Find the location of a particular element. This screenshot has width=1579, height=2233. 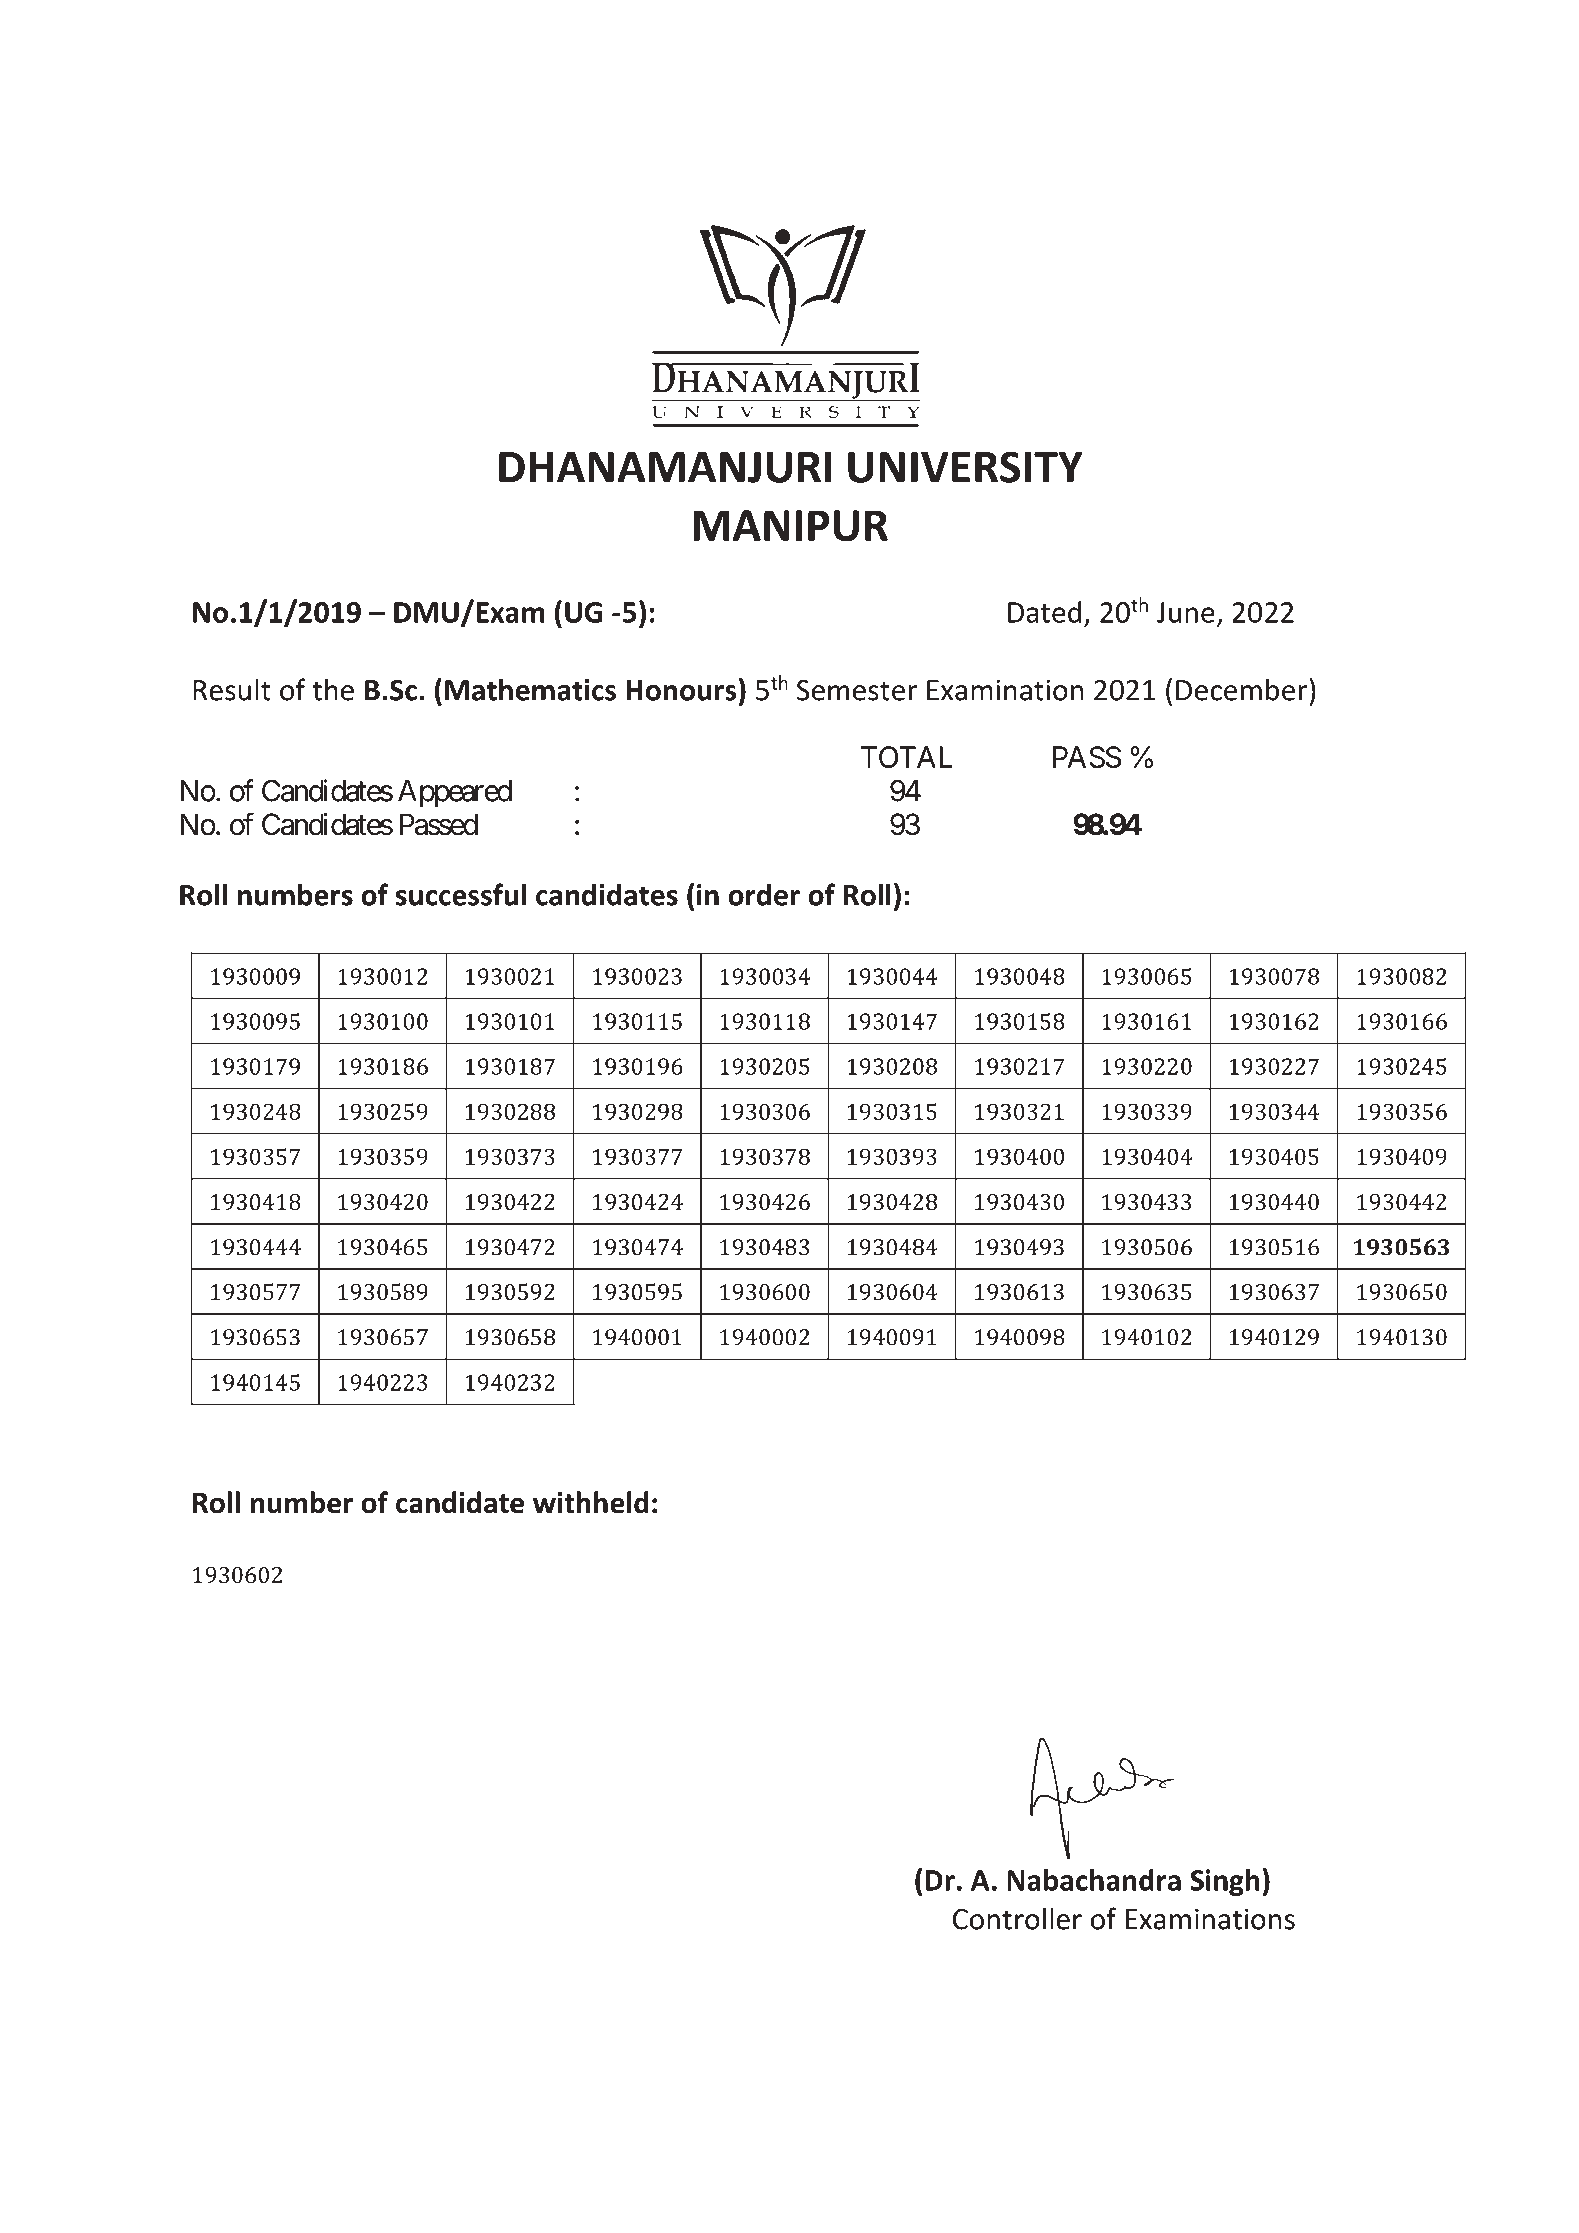

December is located at coordinates (1241, 689).
